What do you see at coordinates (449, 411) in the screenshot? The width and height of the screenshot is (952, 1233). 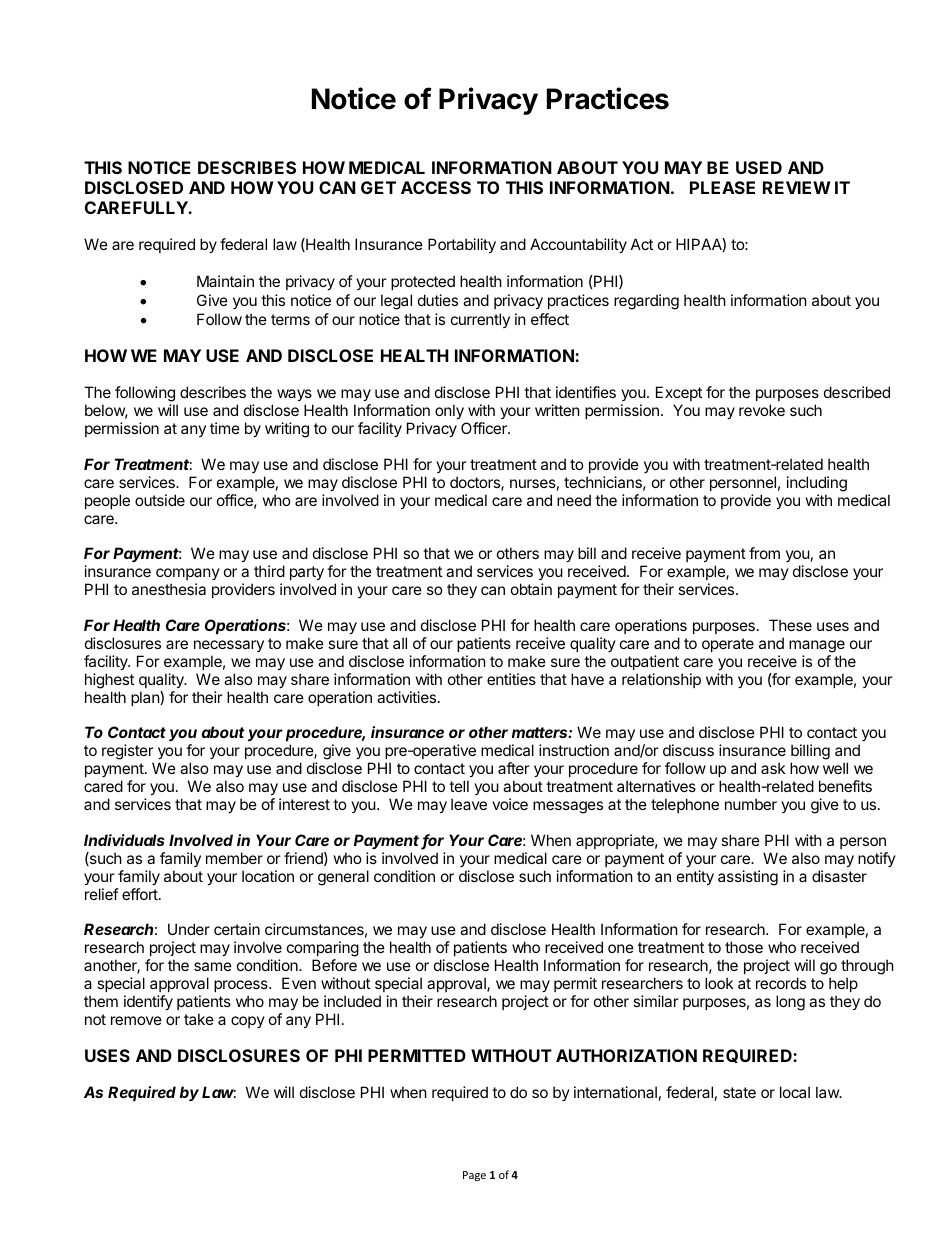 I see `only` at bounding box center [449, 411].
